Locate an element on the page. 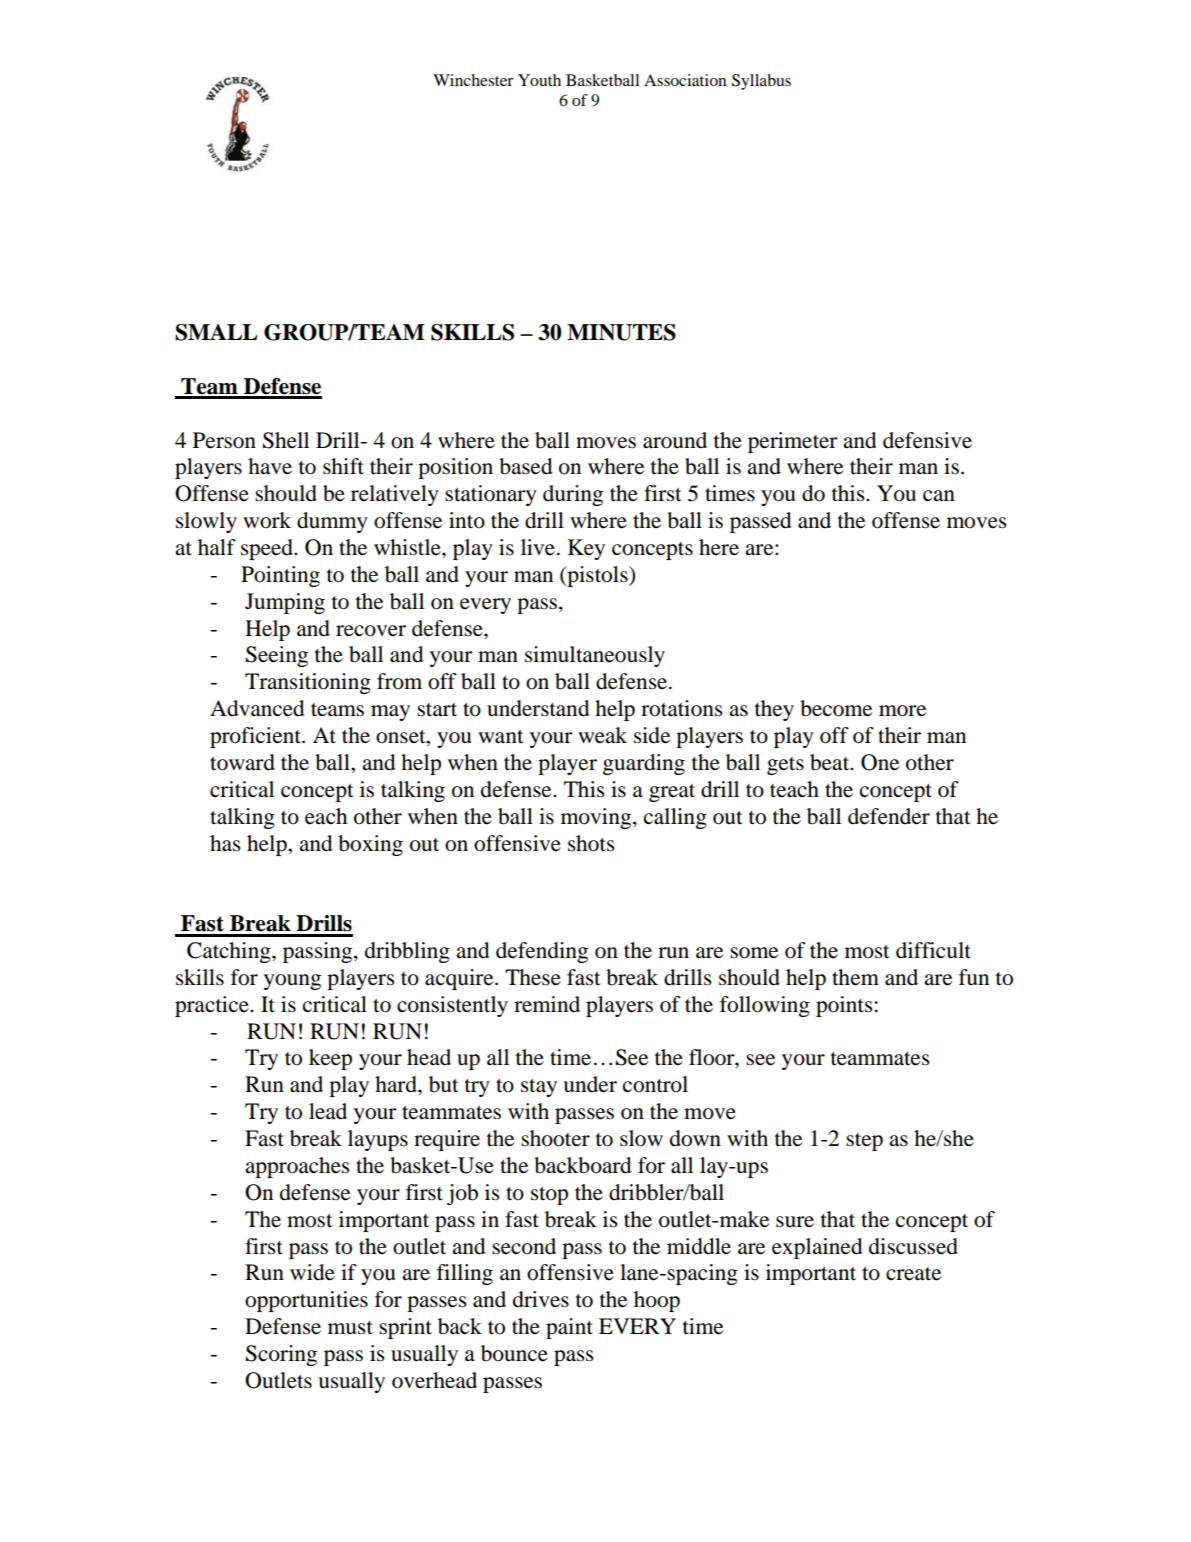 This document has height=1542, width=1191. difficult is located at coordinates (933, 950).
